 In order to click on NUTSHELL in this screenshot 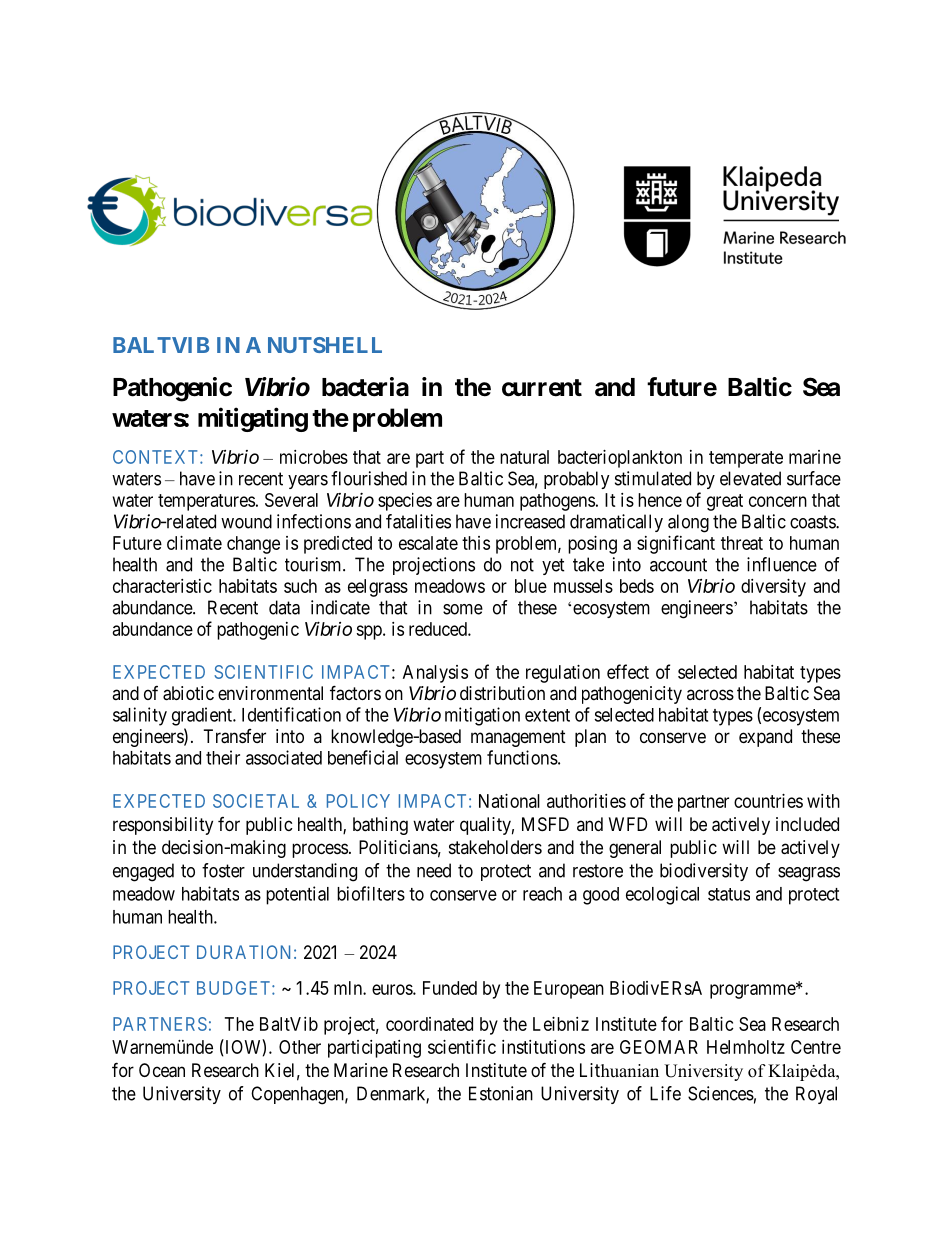, I will do `click(325, 345)`.
